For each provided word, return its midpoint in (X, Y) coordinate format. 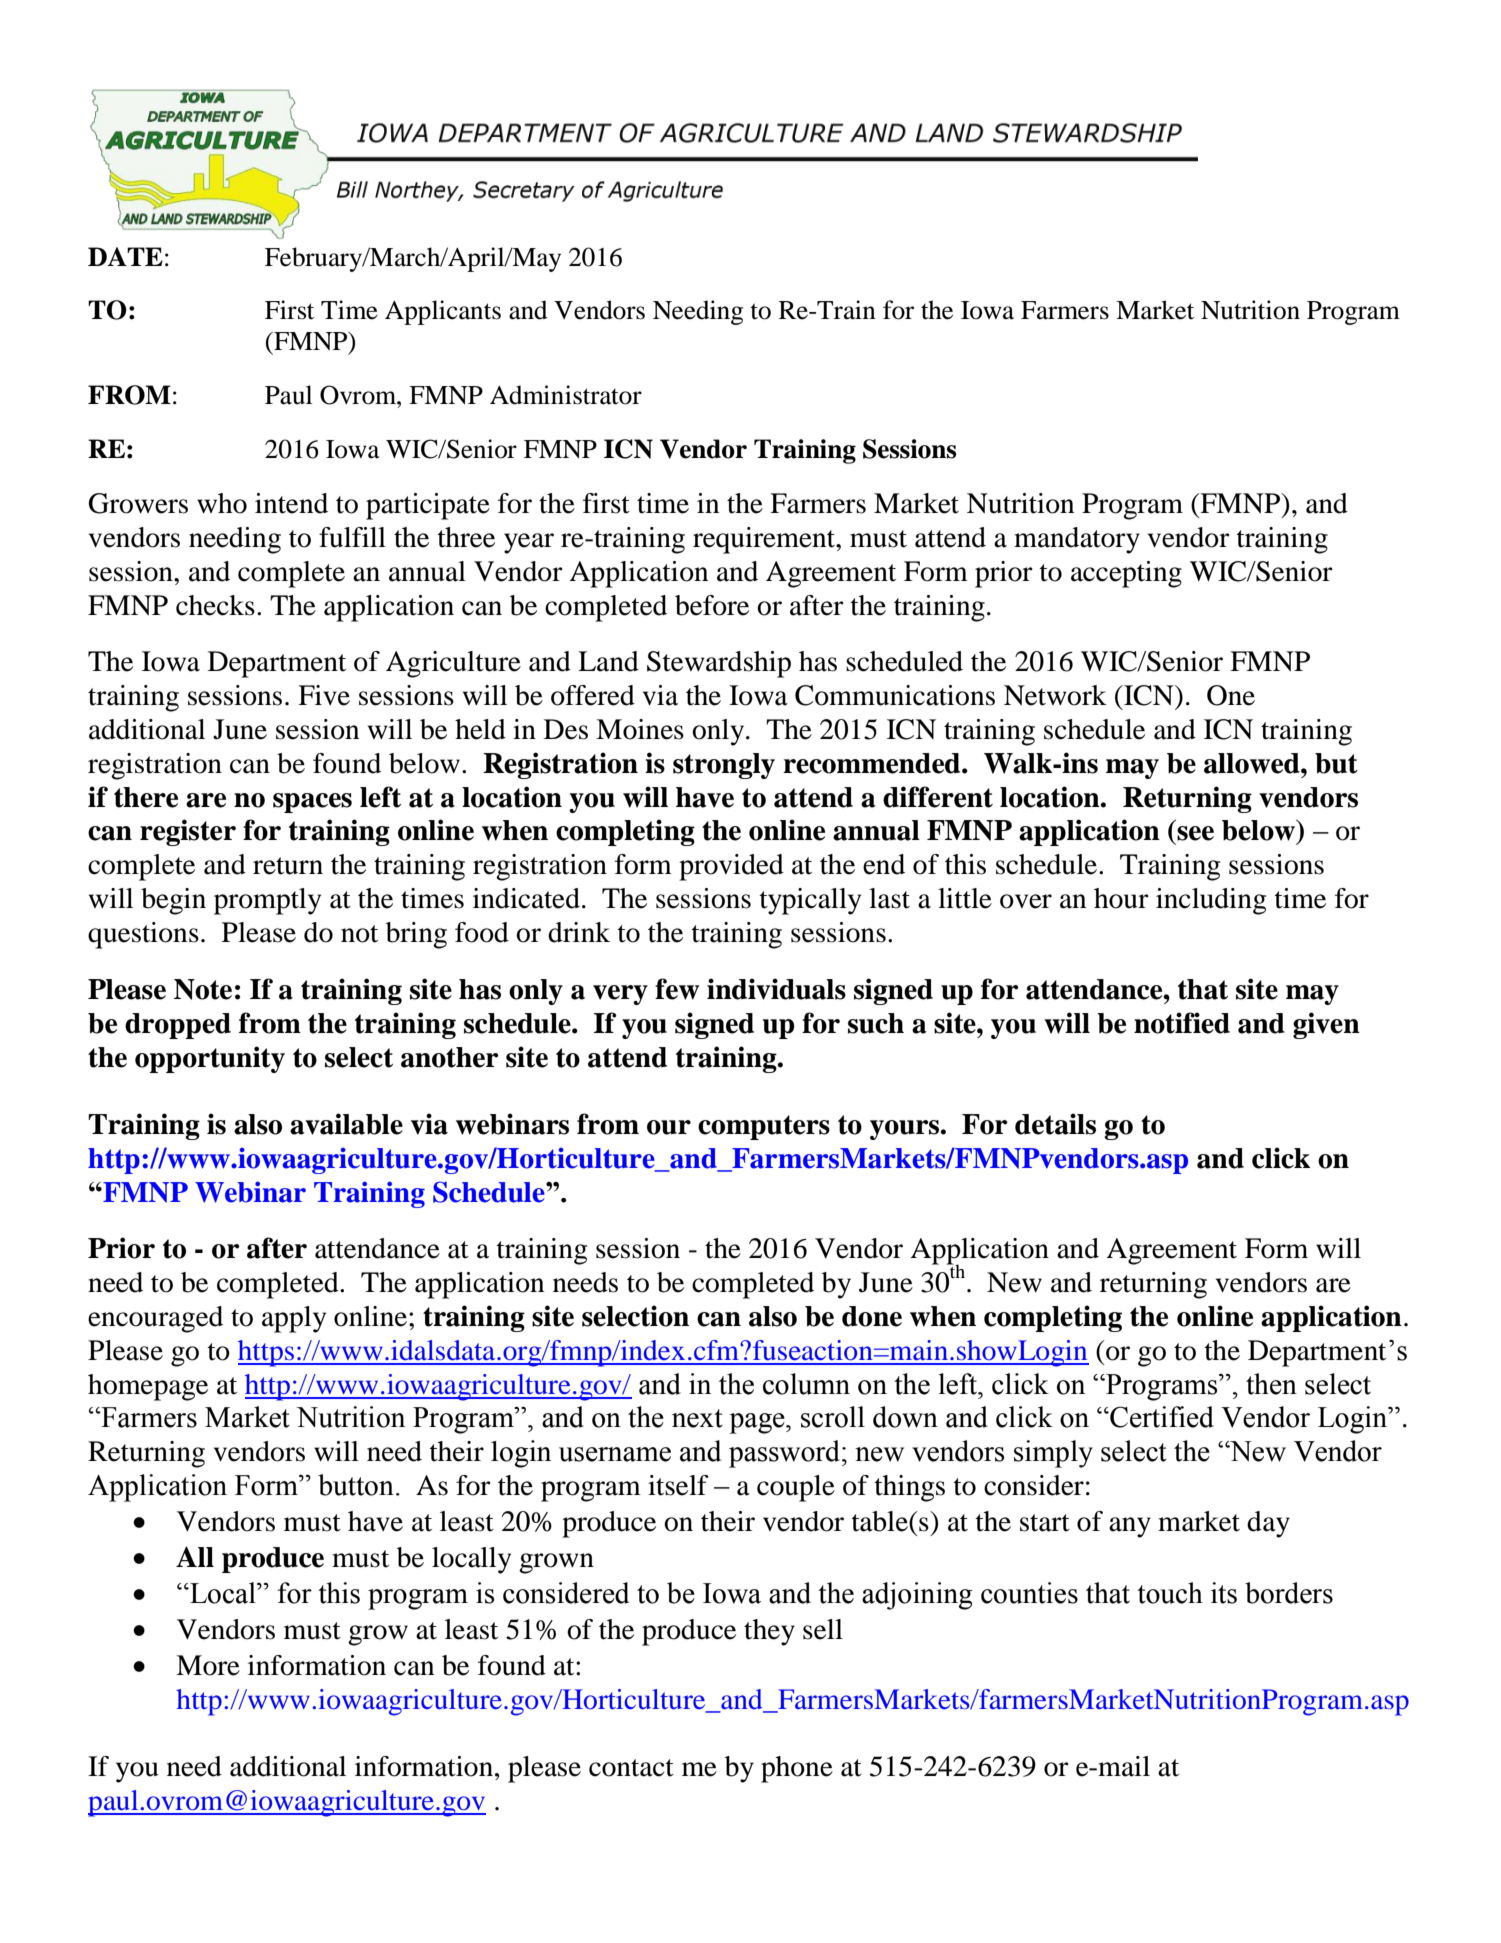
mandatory (1077, 540)
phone (797, 1769)
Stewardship (719, 664)
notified (1182, 1023)
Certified (1161, 1417)
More (208, 1665)
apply (294, 1319)
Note (203, 989)
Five (324, 695)
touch (1170, 1593)
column (806, 1384)
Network (1055, 695)
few (677, 989)
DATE (125, 256)
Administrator (566, 395)
